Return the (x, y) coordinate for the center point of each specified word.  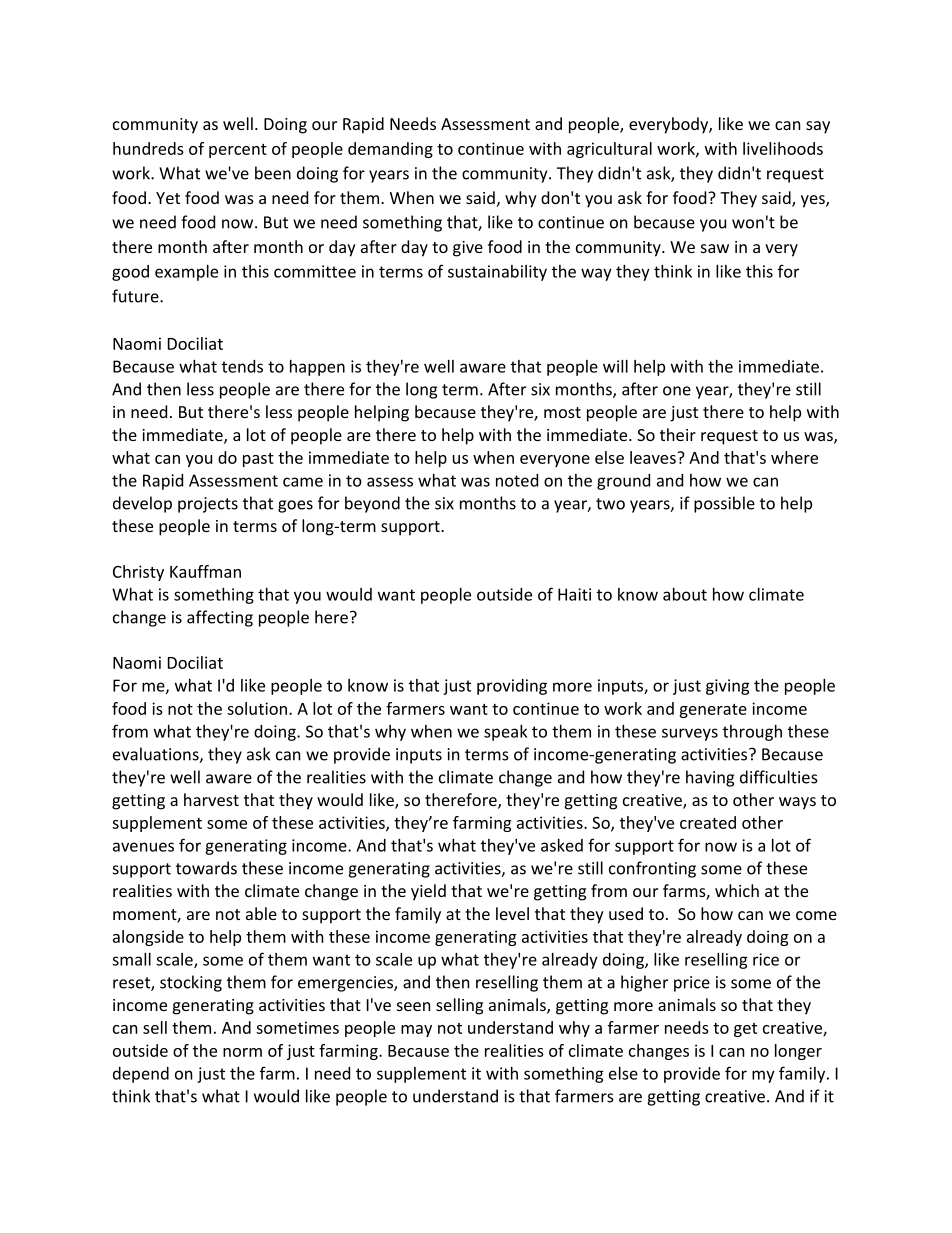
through (752, 733)
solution (257, 708)
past (258, 460)
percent (238, 151)
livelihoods (783, 148)
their (678, 434)
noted (517, 480)
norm (242, 1052)
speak (505, 733)
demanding (390, 150)
